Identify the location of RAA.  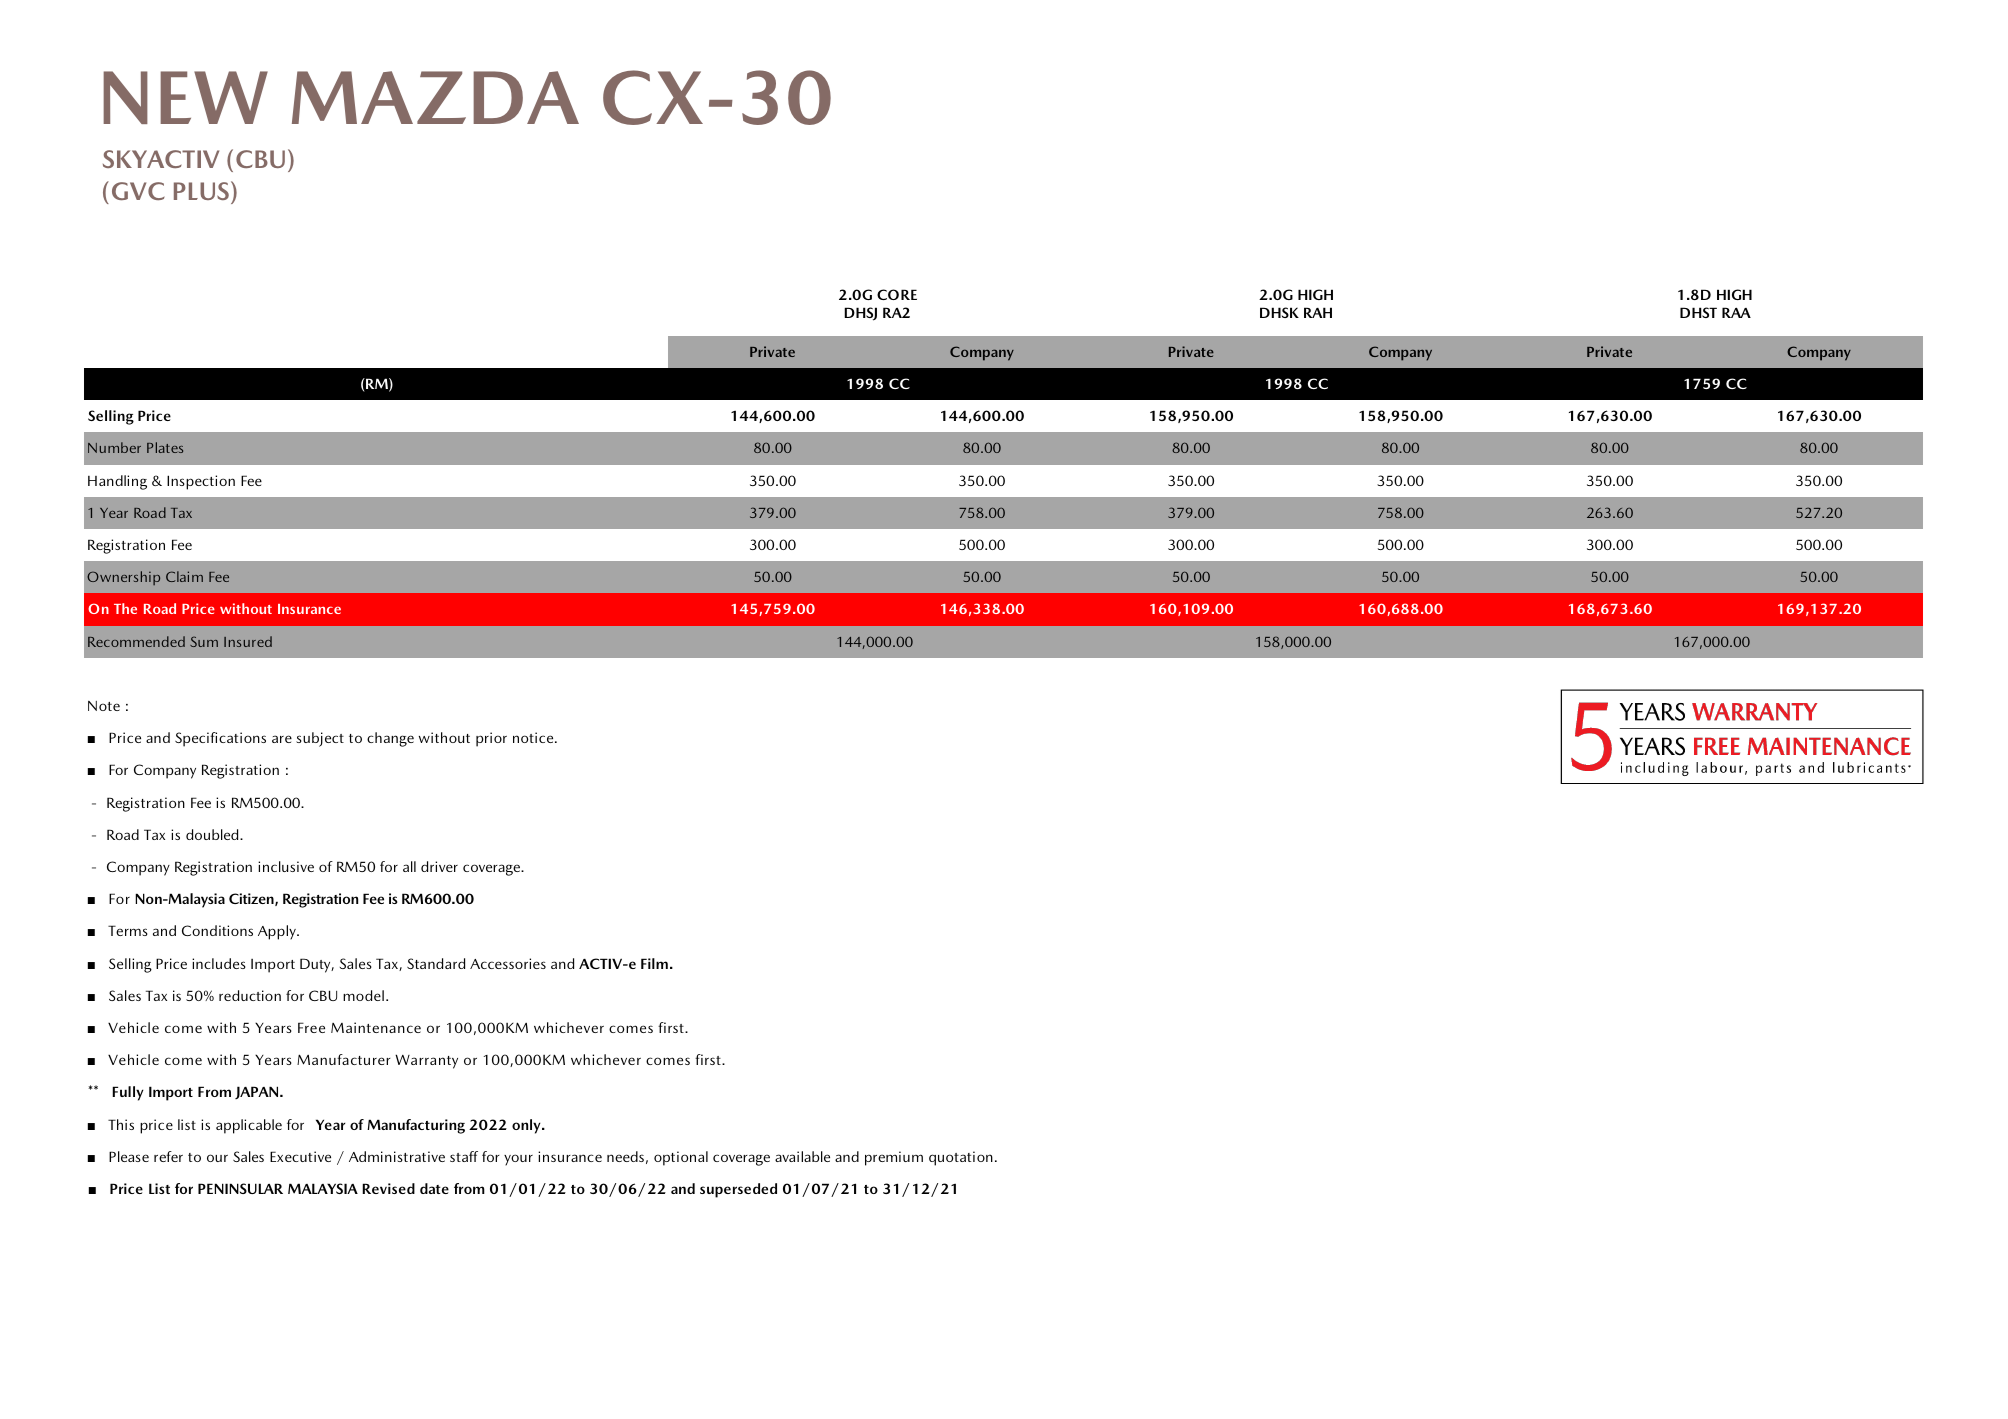
(1736, 312).
